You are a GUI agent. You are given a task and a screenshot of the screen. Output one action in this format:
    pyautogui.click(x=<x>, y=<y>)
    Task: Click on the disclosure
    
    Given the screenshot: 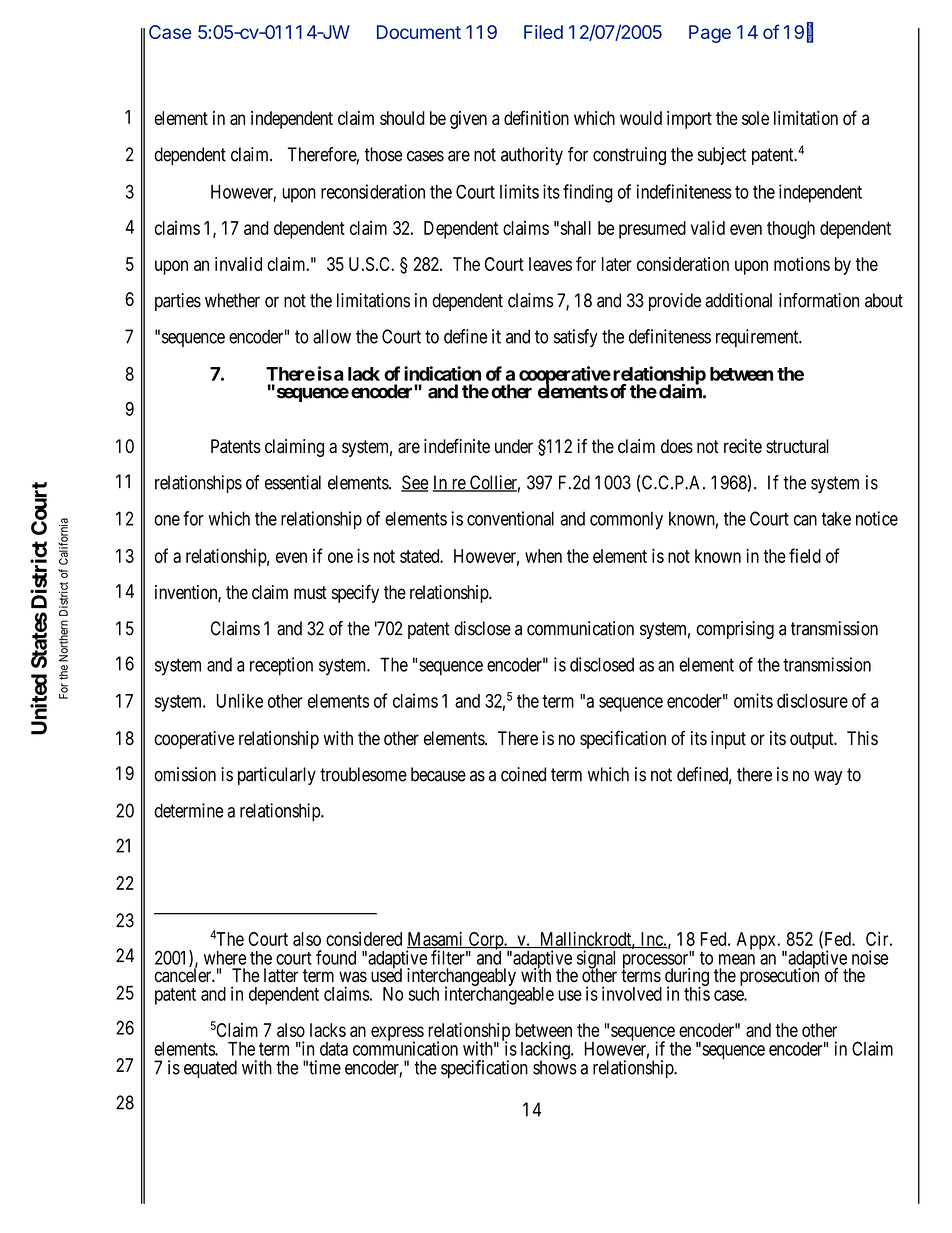 What is the action you would take?
    pyautogui.click(x=812, y=700)
